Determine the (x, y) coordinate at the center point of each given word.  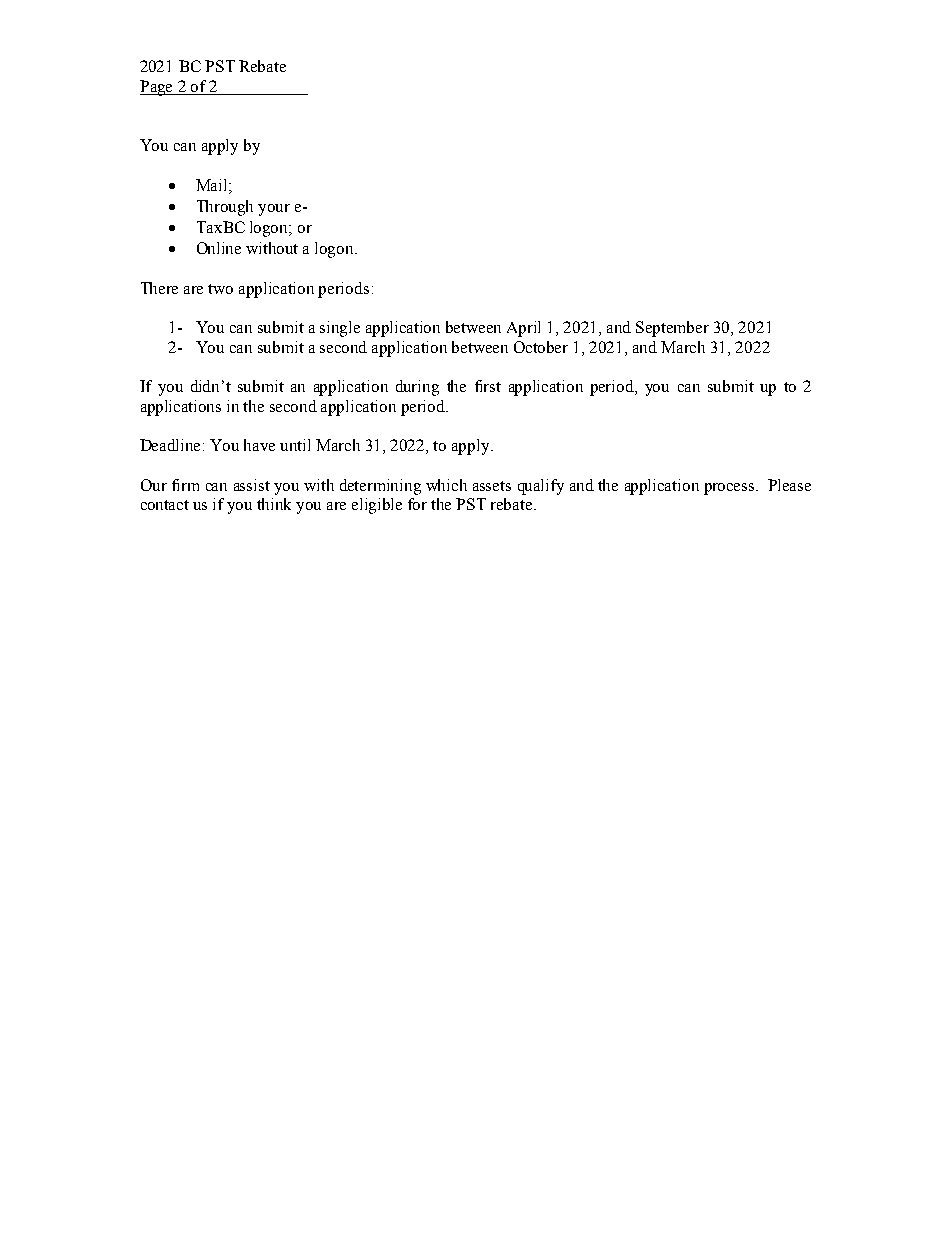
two (220, 289)
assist (252, 485)
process (730, 489)
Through (225, 208)
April (523, 329)
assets (492, 486)
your (274, 210)
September (672, 329)
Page (157, 88)
